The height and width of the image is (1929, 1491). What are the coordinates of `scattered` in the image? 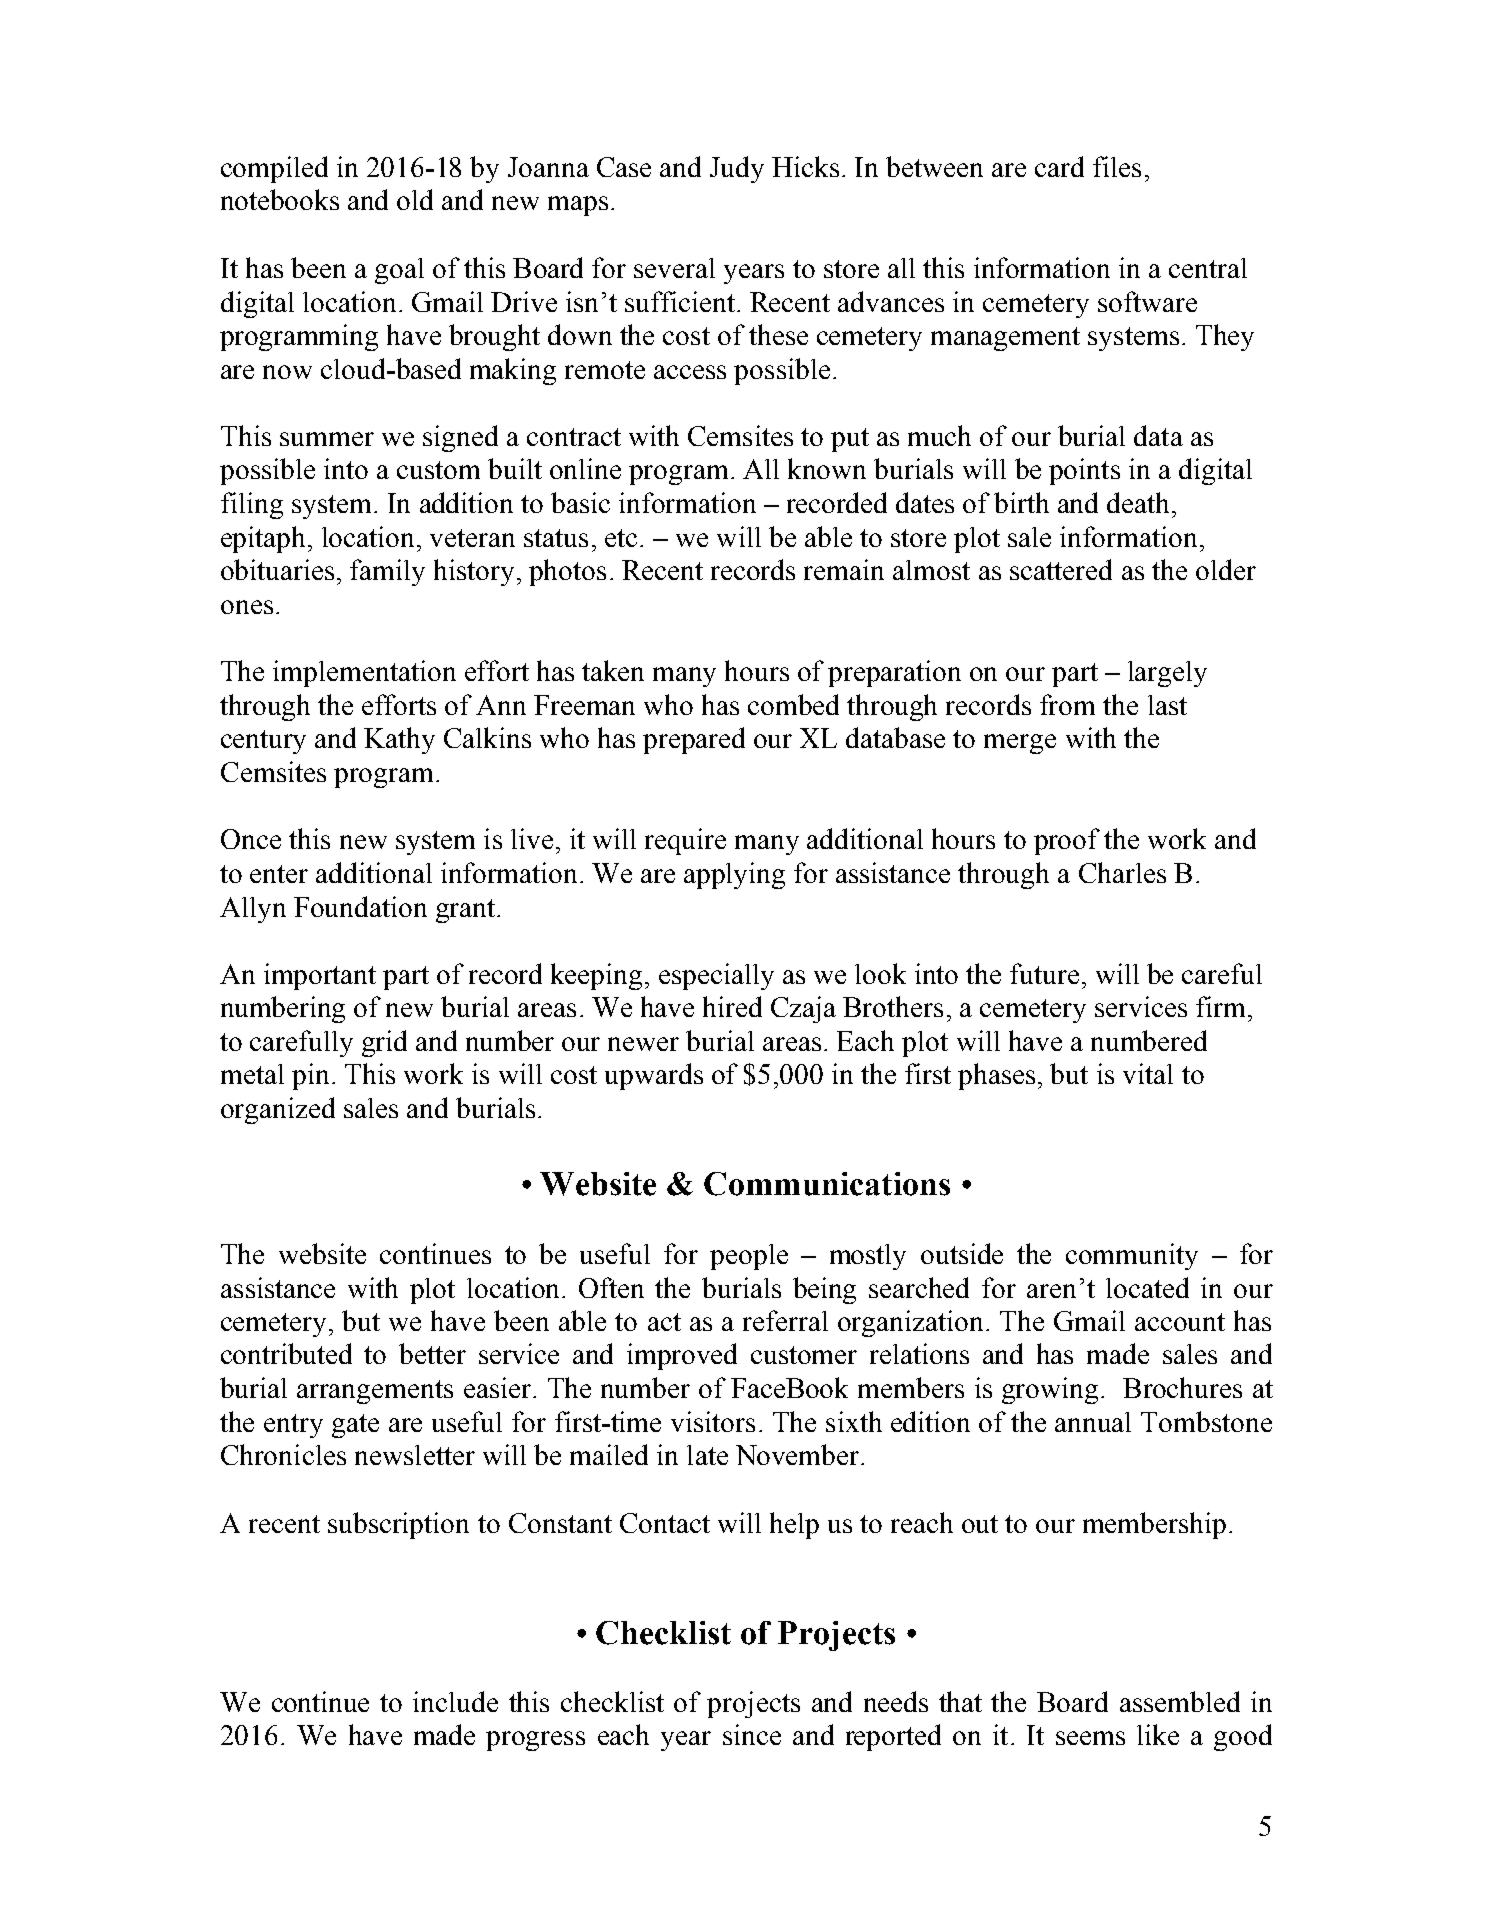 It's located at (1061, 569).
